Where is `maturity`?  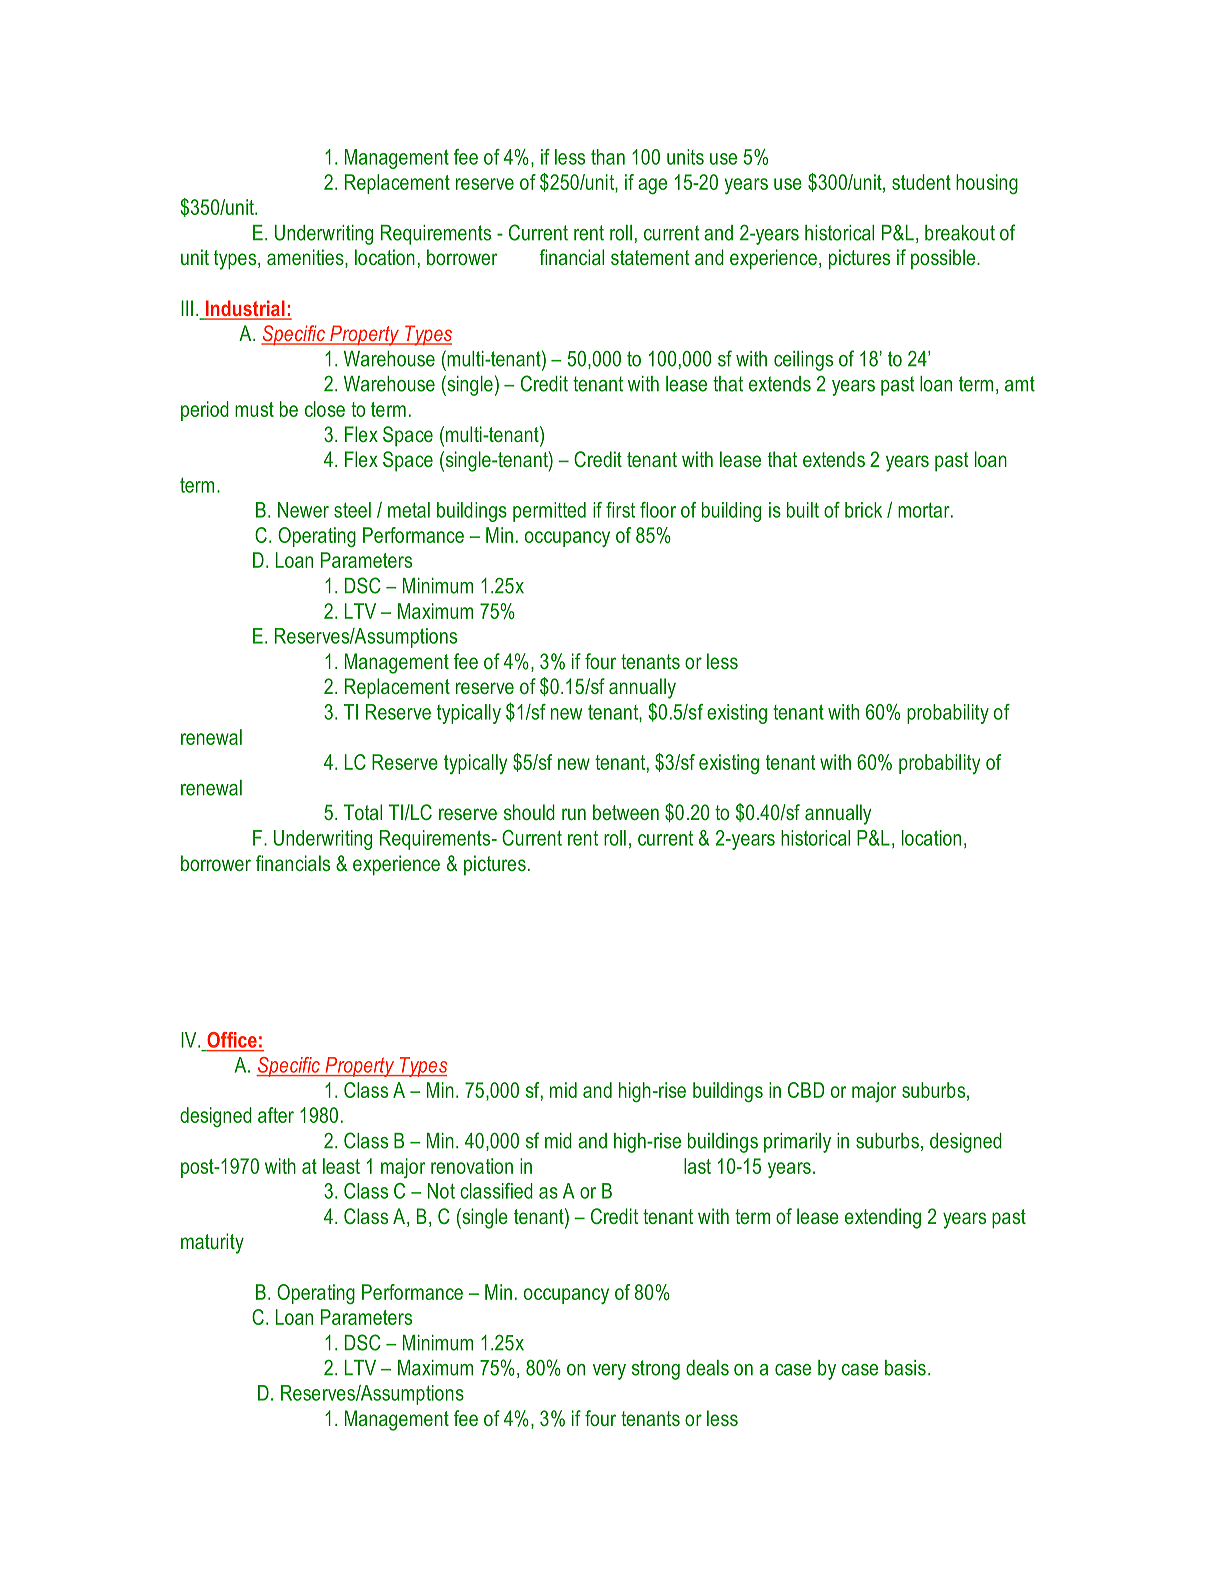 maturity is located at coordinates (212, 1243).
